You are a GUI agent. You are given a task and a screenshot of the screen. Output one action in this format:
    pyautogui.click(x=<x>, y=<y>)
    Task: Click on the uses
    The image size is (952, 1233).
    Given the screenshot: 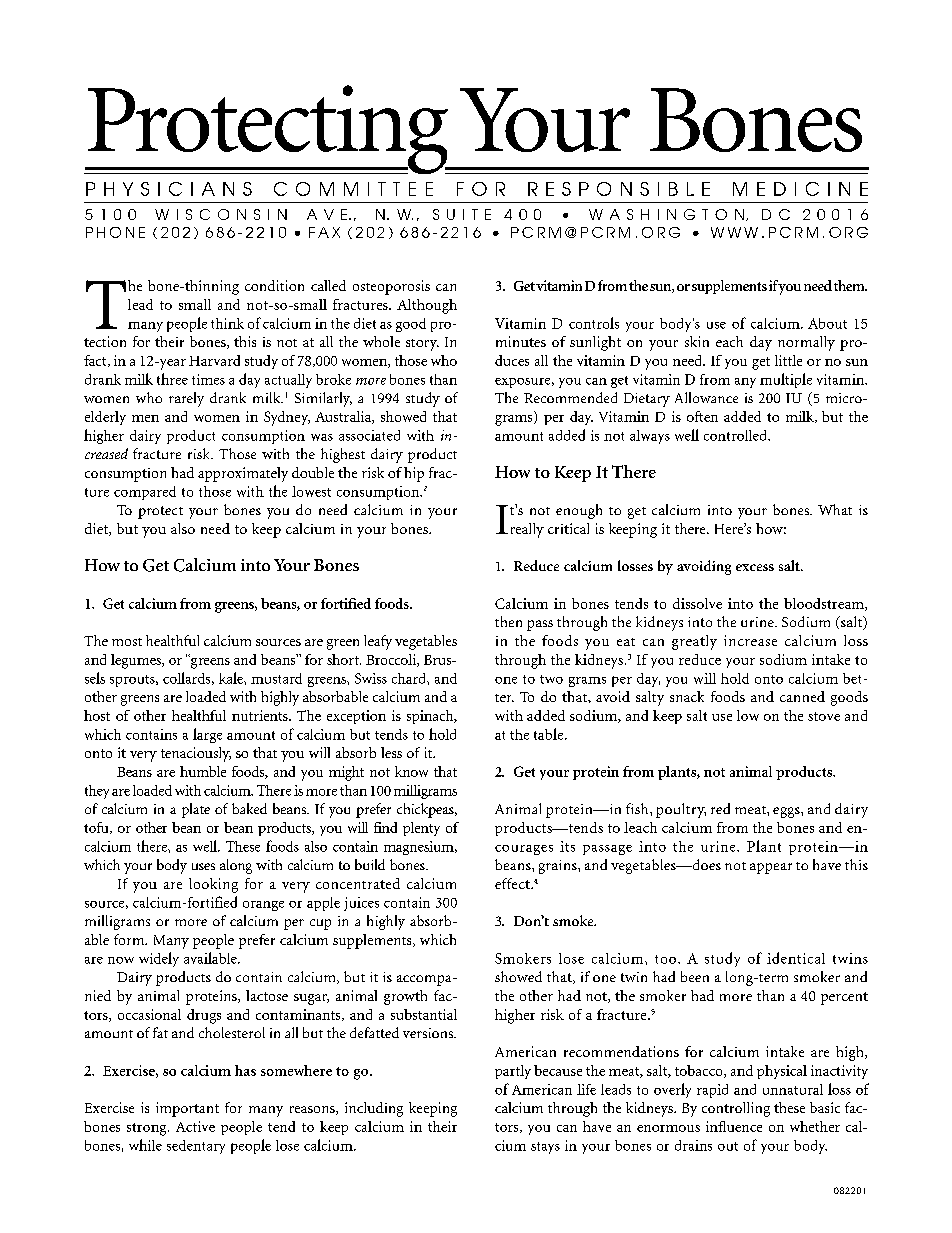 What is the action you would take?
    pyautogui.click(x=203, y=866)
